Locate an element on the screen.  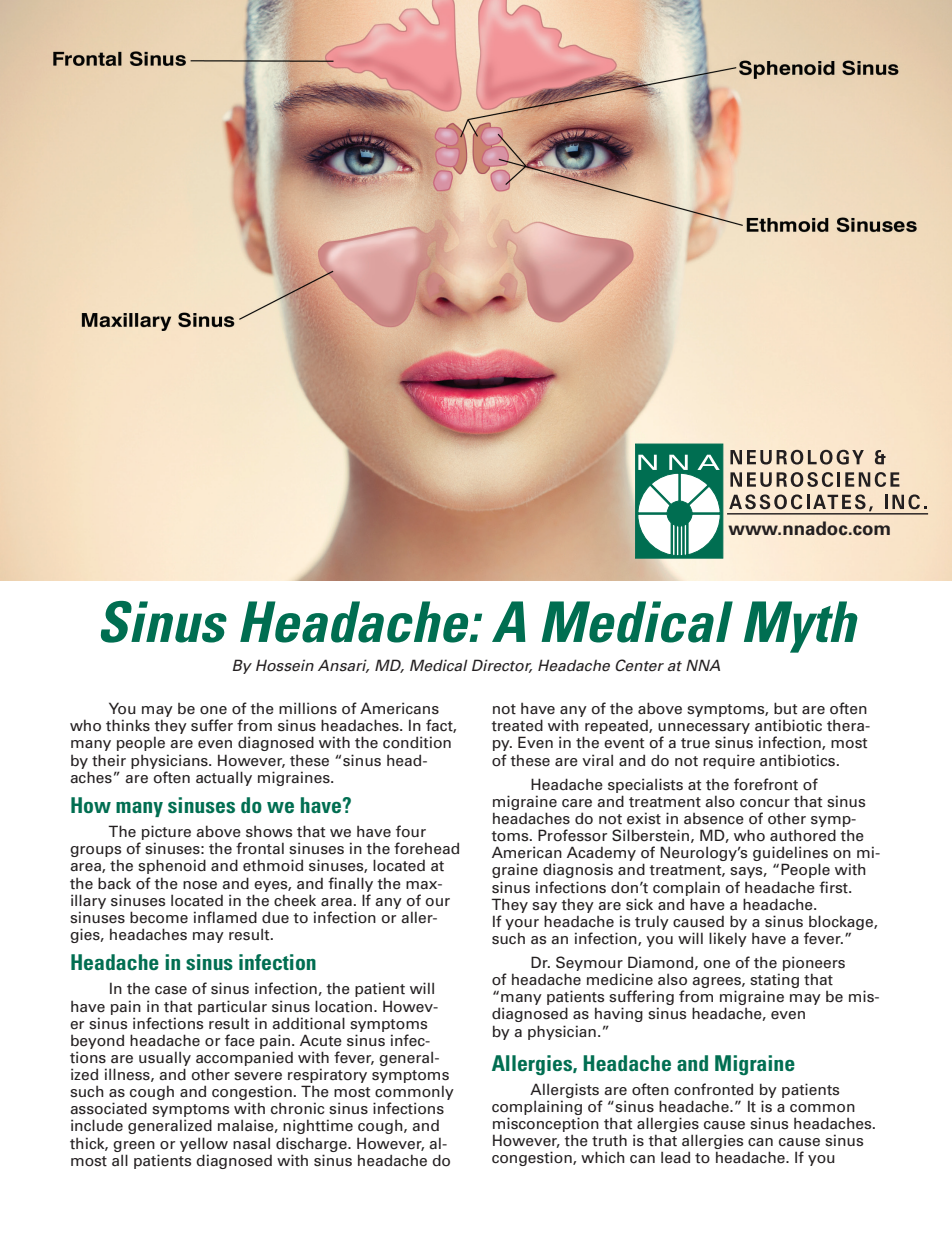
yellow is located at coordinates (204, 1144).
